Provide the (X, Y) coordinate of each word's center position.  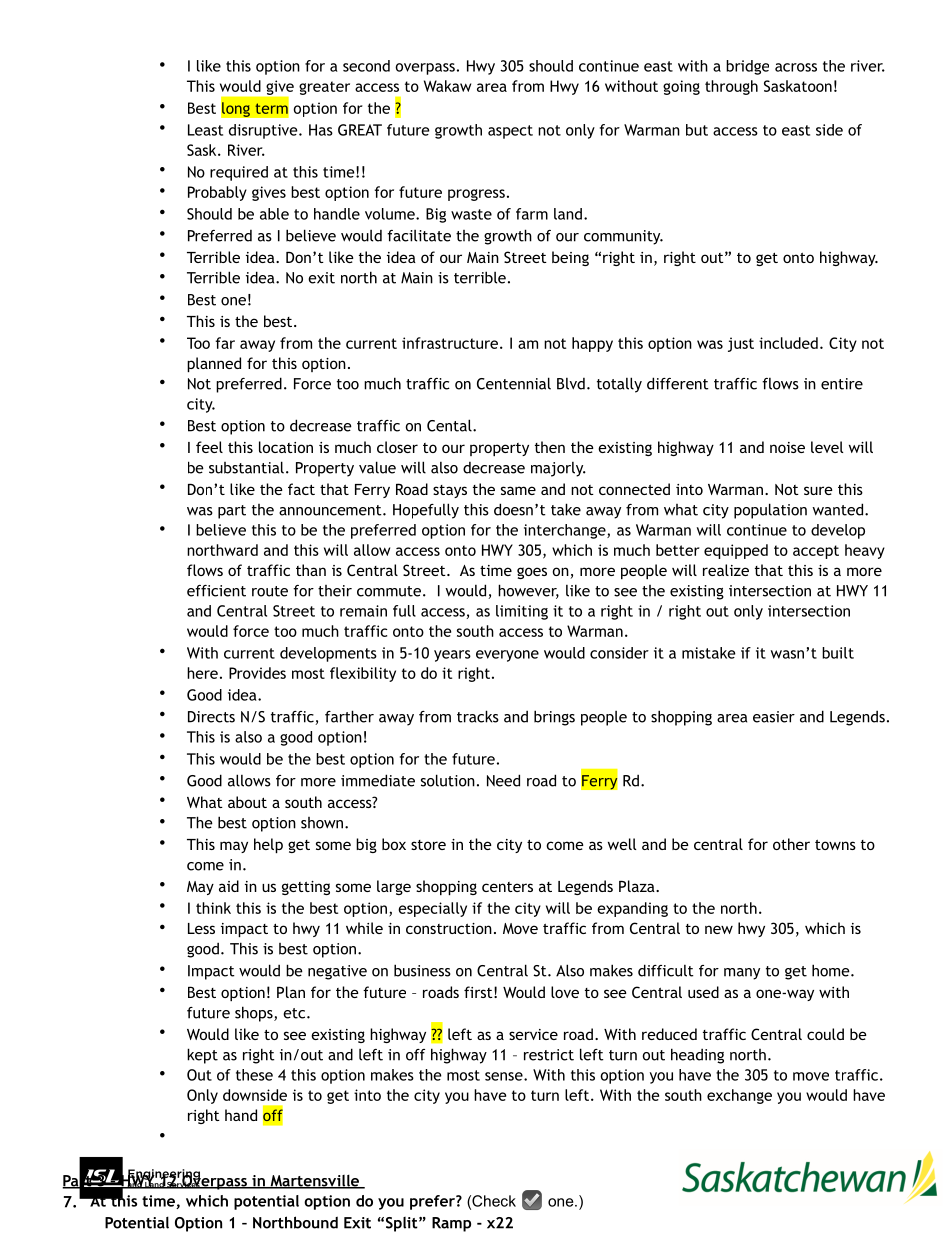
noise (787, 447)
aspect (510, 132)
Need (503, 780)
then (550, 447)
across (796, 67)
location (286, 447)
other (791, 844)
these (254, 1075)
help (268, 845)
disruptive (264, 131)
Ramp (451, 1224)
